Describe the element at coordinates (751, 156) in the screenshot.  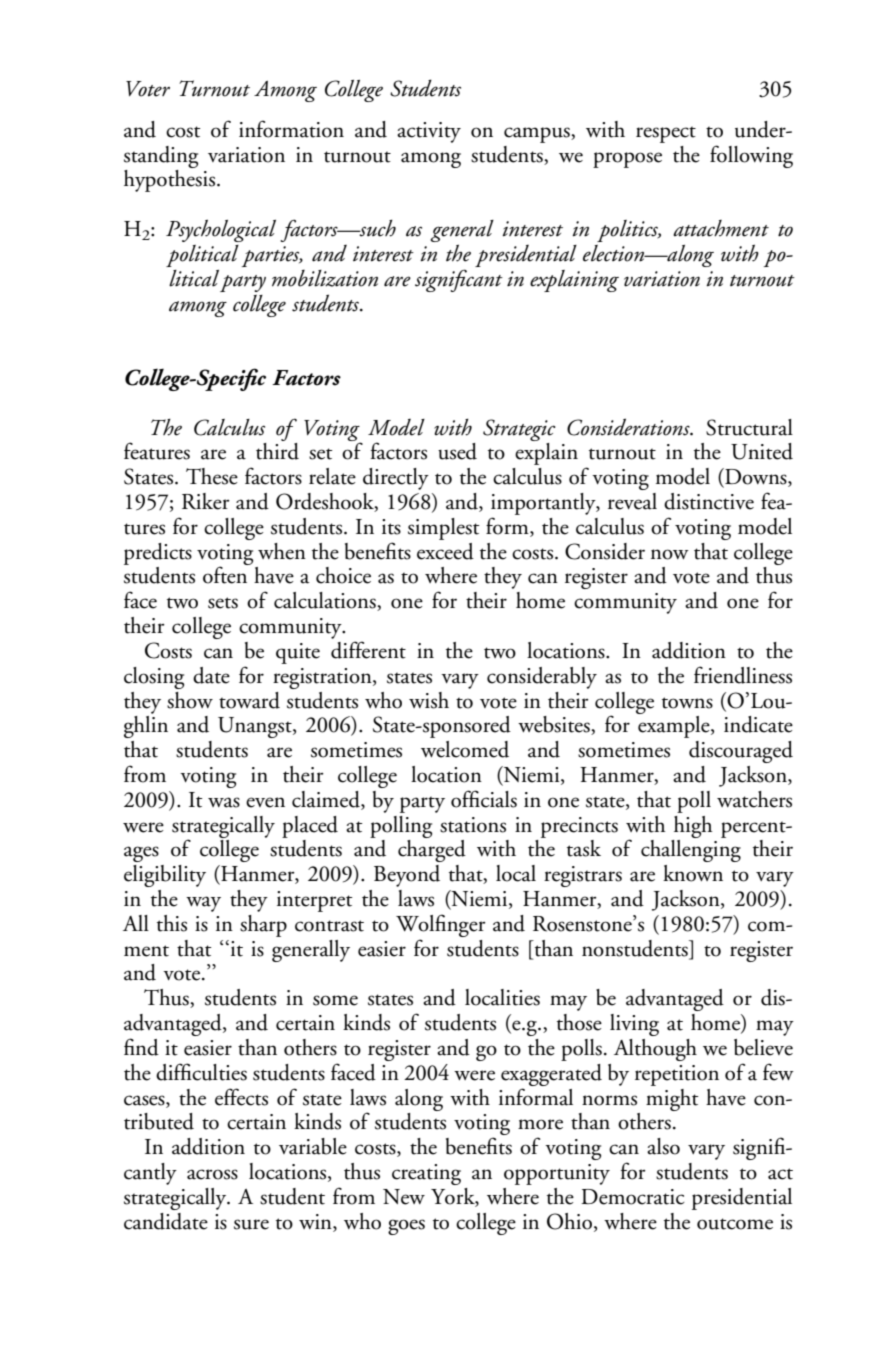
I see `following` at that location.
